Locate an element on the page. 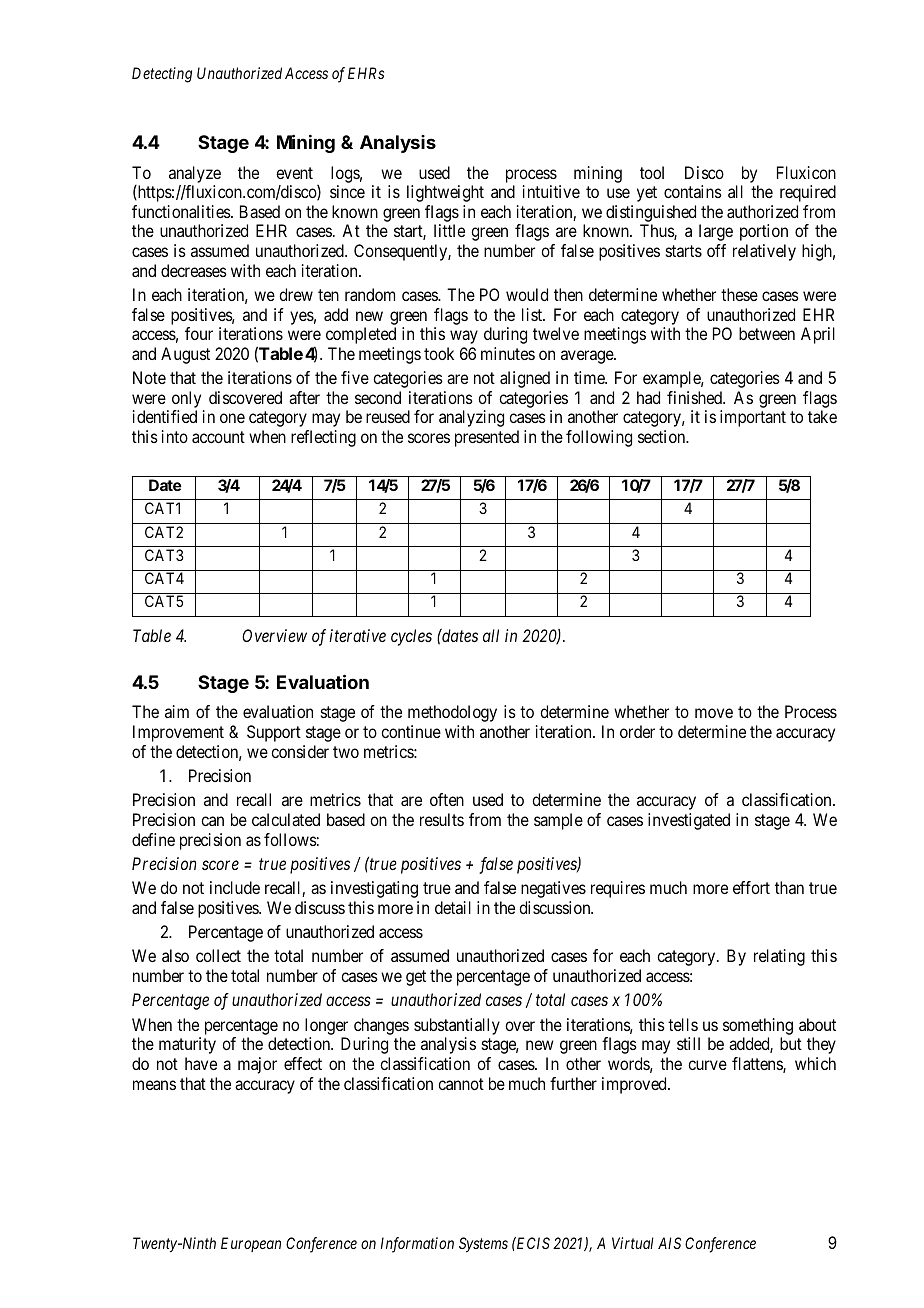 The height and width of the image is (1308, 924). relating is located at coordinates (779, 957).
